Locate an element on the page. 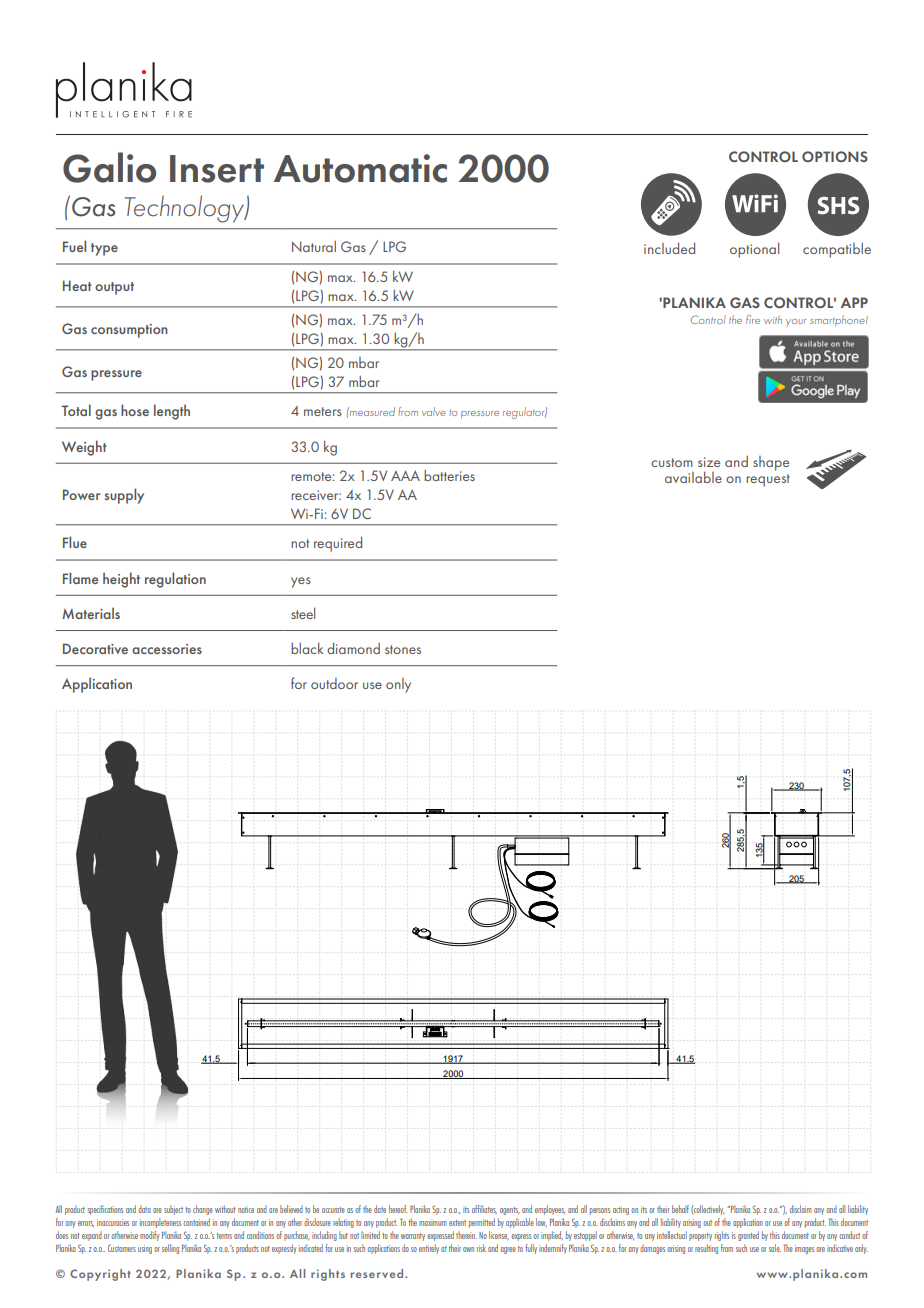  batteries is located at coordinates (449, 475).
